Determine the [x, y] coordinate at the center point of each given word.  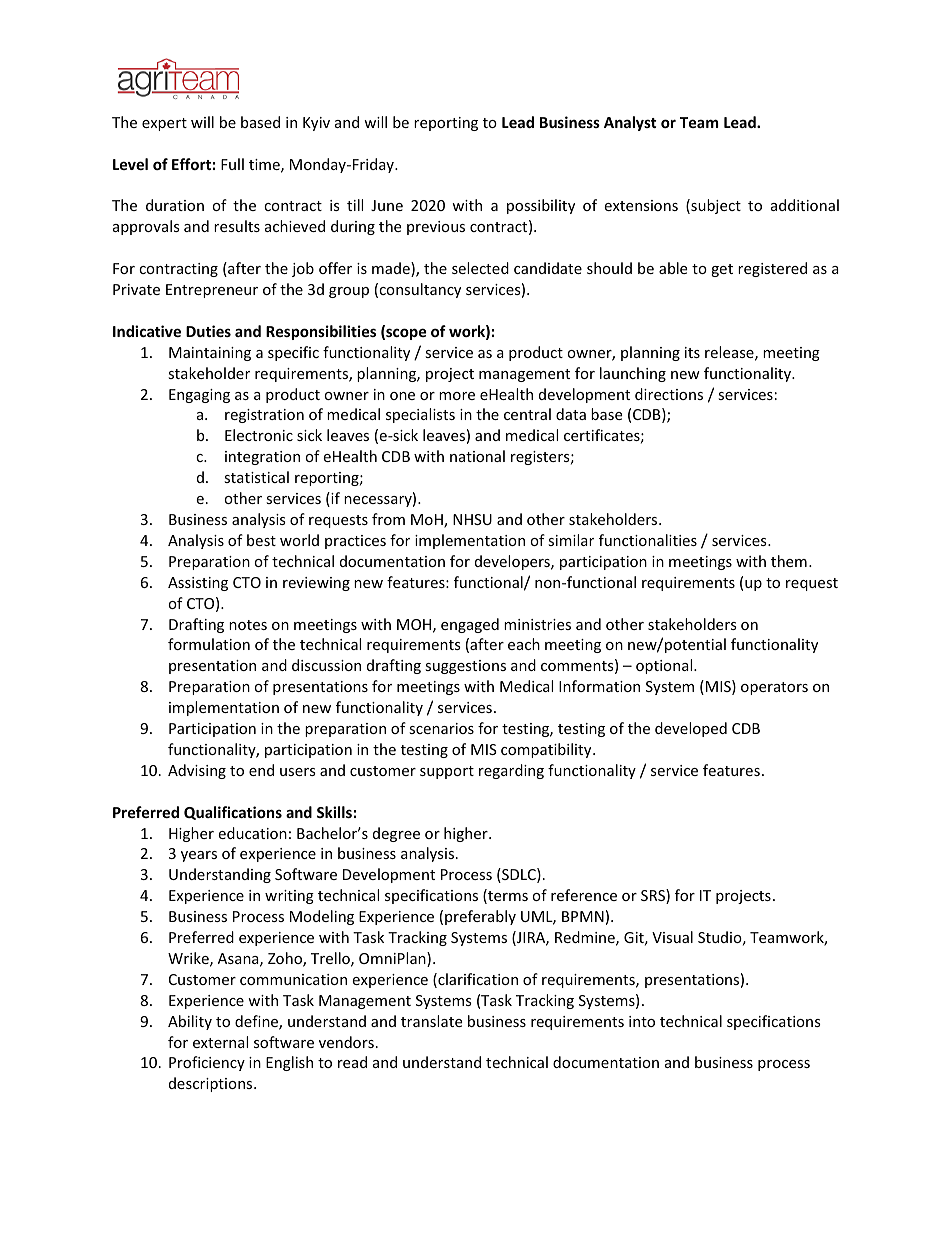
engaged [470, 625]
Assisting [198, 584]
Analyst [630, 123]
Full [232, 164]
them [789, 561]
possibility [541, 206]
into [642, 1021]
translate [431, 1021]
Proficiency [207, 1063]
